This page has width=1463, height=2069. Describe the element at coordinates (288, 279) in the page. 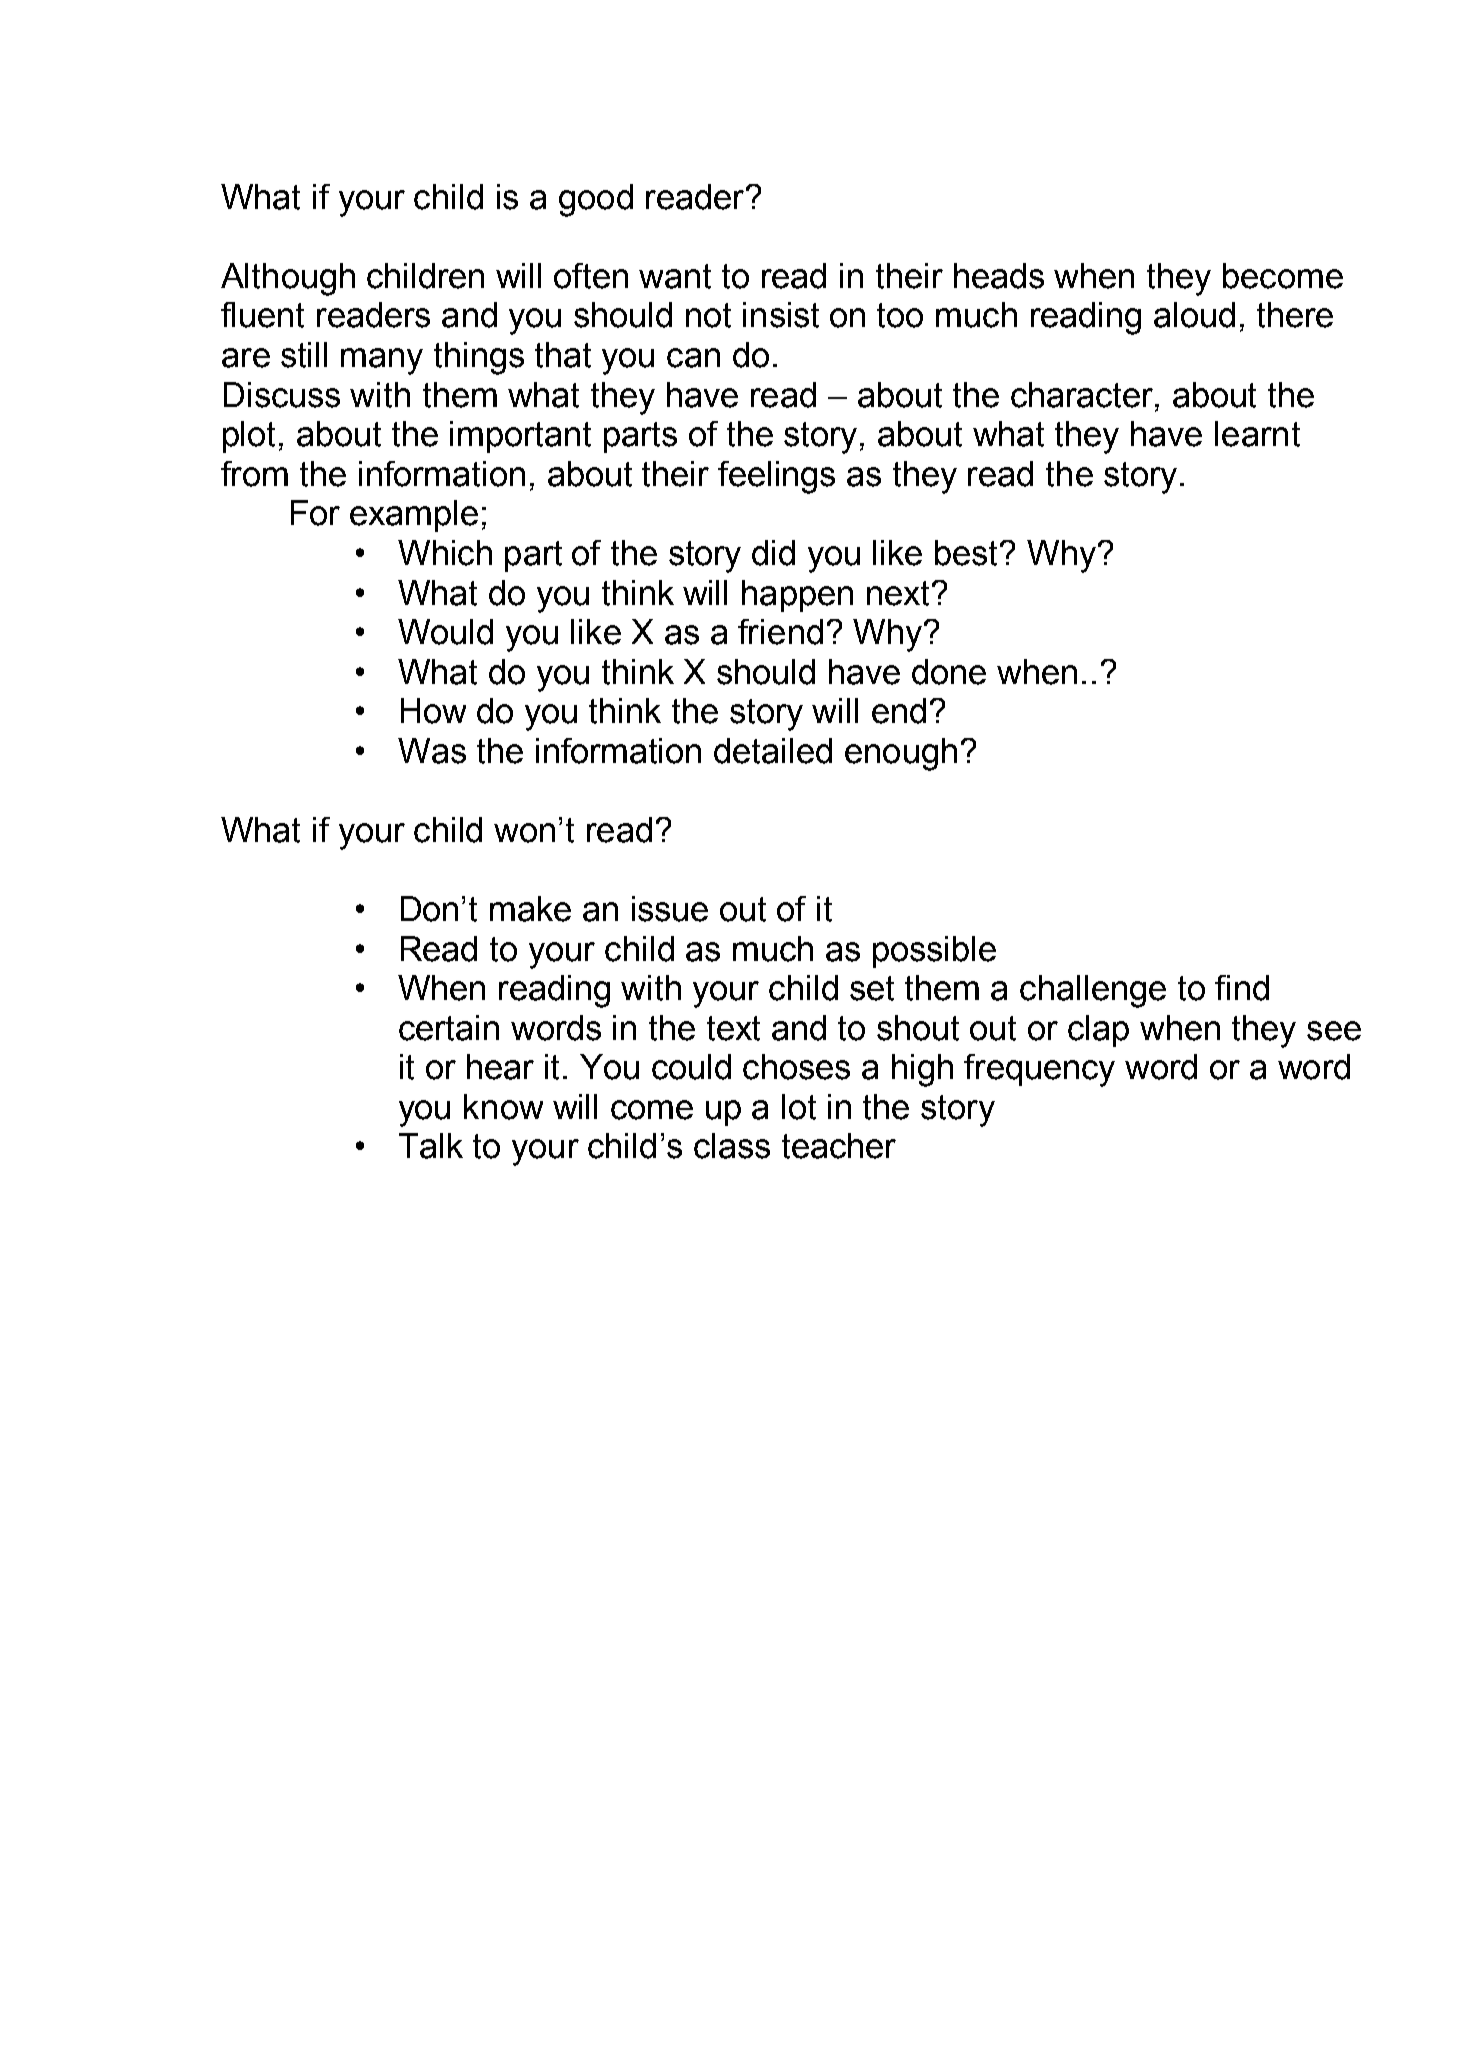

I see `Although` at that location.
